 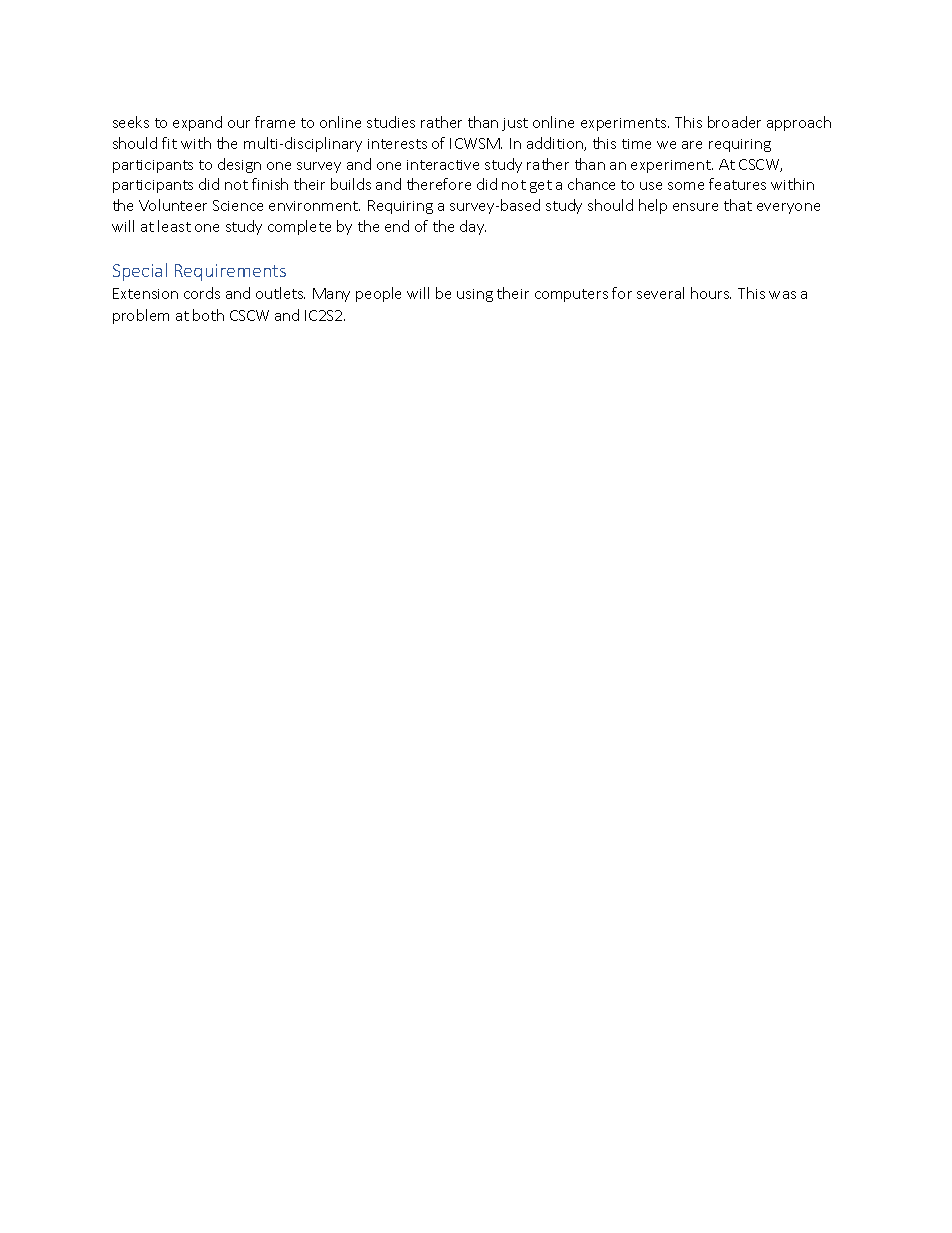 I want to click on Requirements, so click(x=230, y=272).
